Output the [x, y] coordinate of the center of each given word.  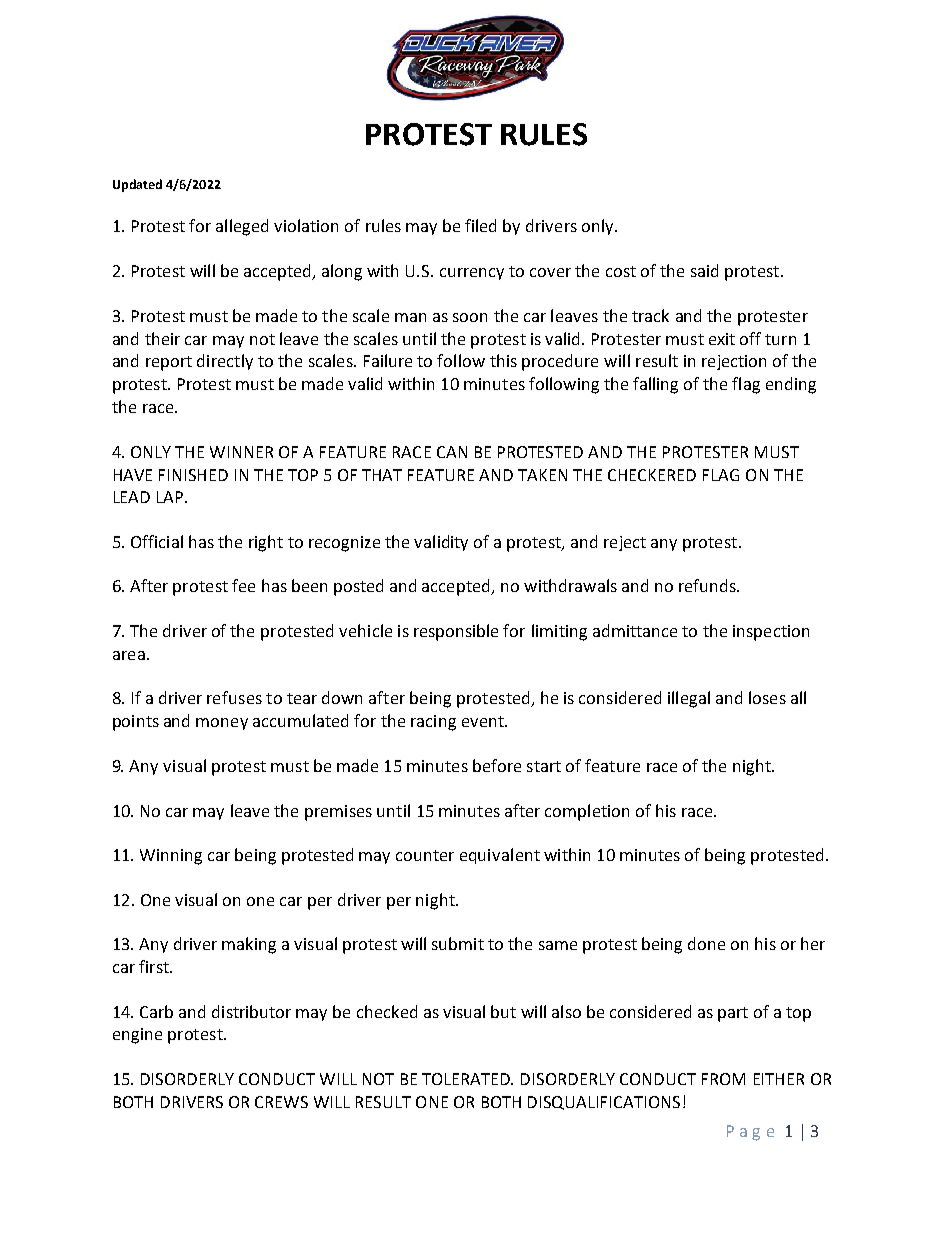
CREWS [281, 1102]
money [222, 724]
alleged [242, 227]
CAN [452, 452]
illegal [689, 699]
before [497, 765]
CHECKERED [652, 475]
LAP [170, 497]
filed [480, 225]
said [704, 270]
